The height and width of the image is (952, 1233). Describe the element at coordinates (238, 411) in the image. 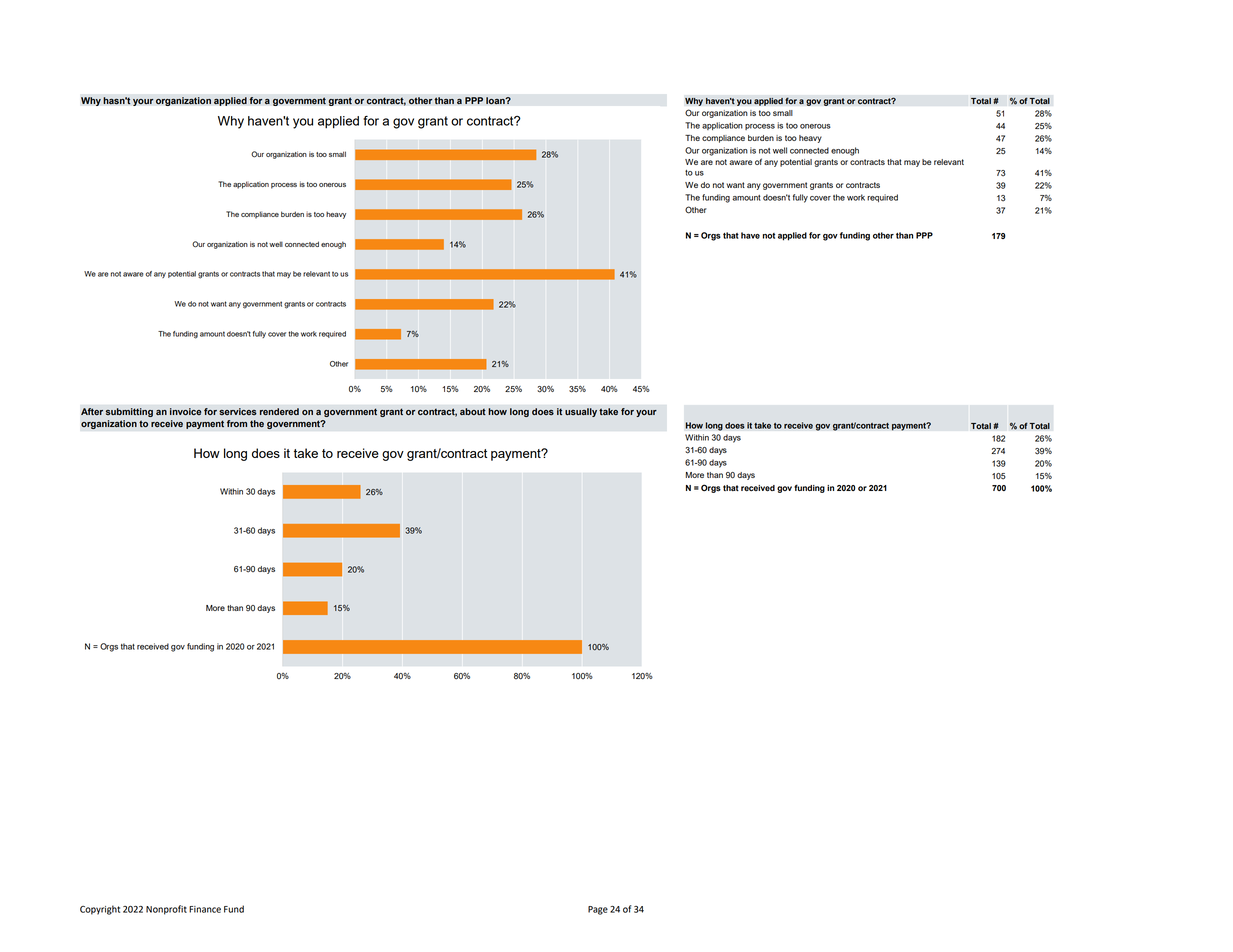

I see `services` at that location.
